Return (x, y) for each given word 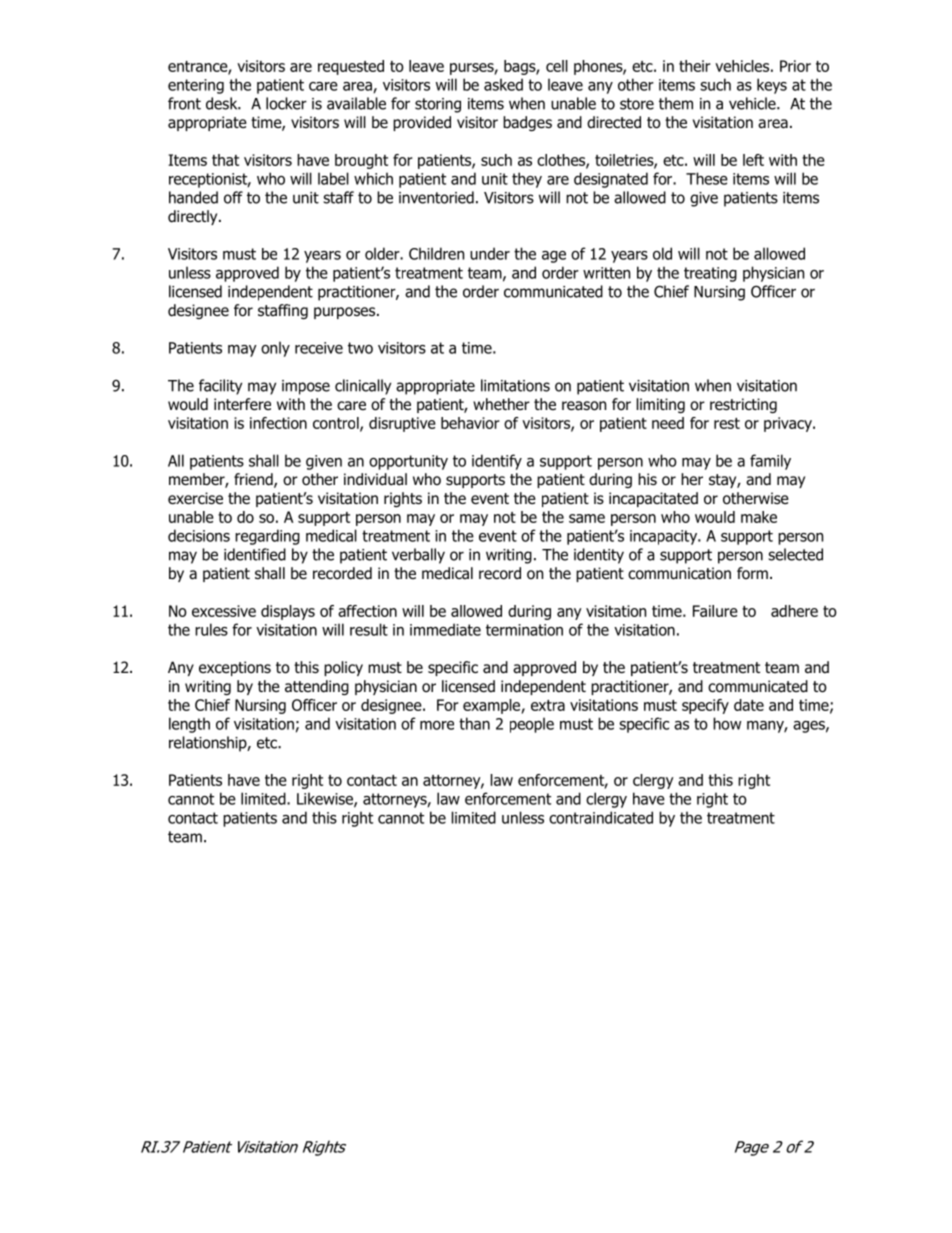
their (695, 66)
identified (255, 554)
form (752, 573)
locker (286, 103)
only (275, 349)
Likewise (326, 799)
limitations (515, 385)
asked (503, 84)
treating (710, 274)
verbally (418, 556)
